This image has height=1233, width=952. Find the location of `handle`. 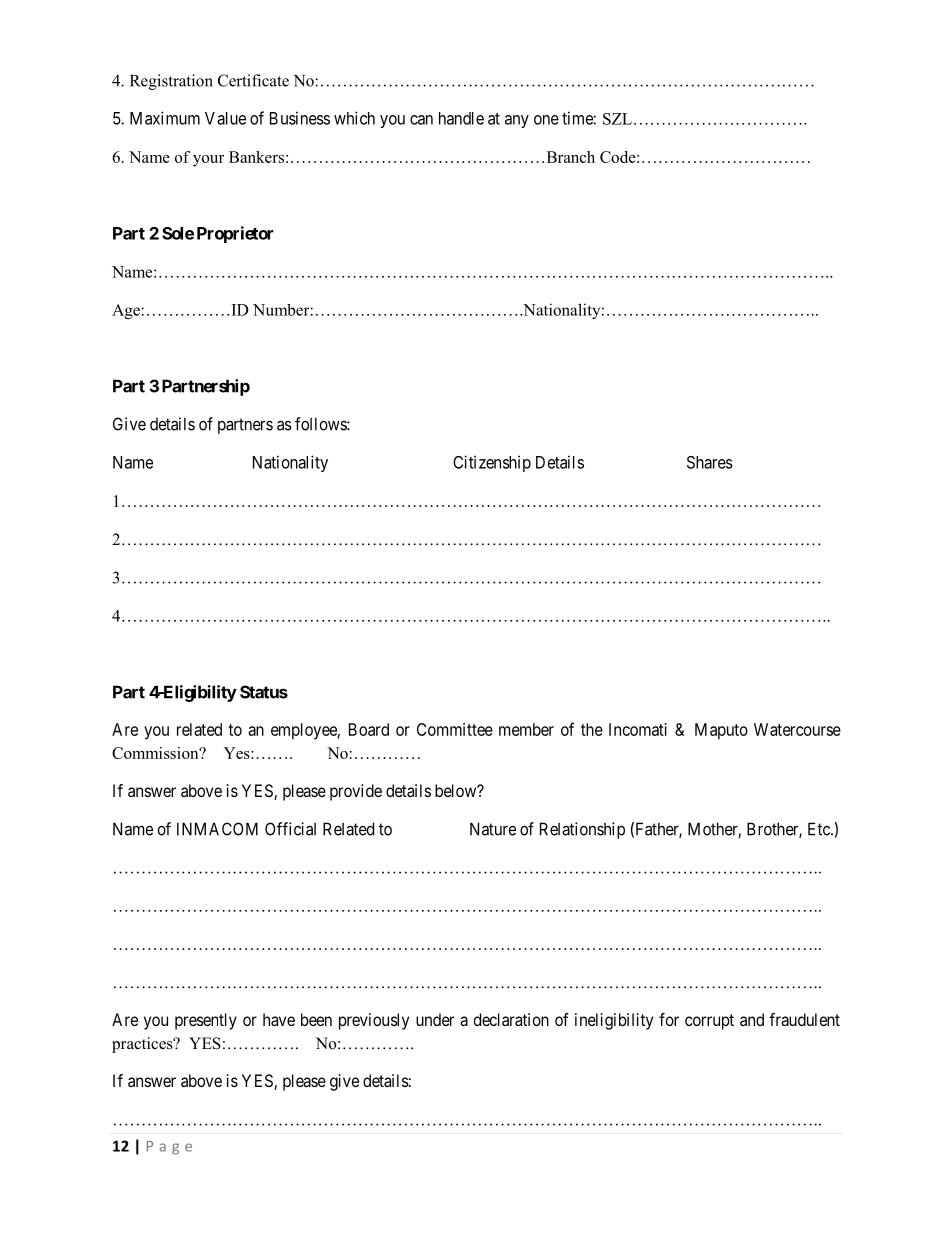

handle is located at coordinates (461, 118).
